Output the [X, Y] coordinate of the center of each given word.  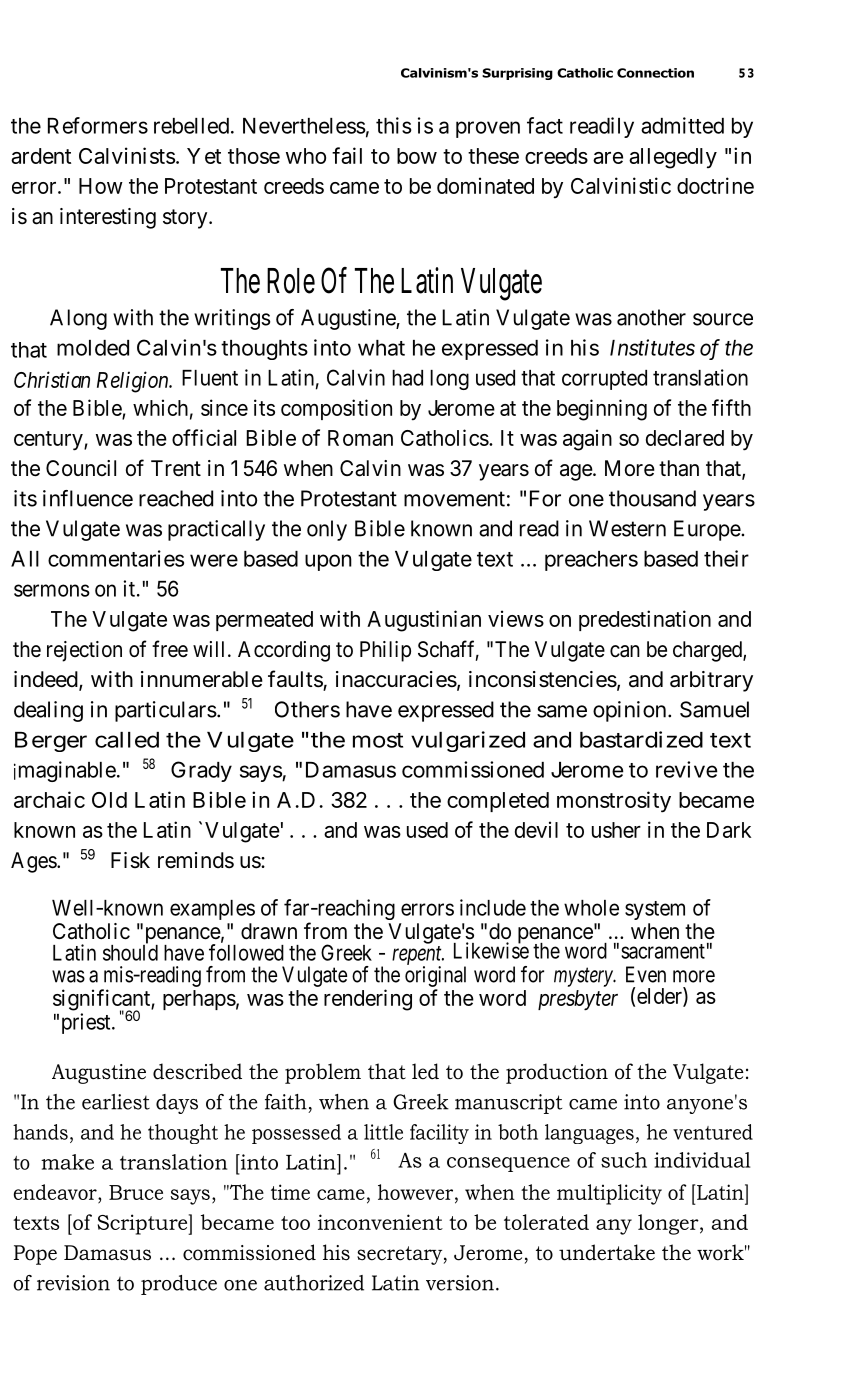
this [394, 125]
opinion [631, 711]
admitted [682, 125]
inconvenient [380, 1222]
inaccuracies [396, 679]
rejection [84, 651]
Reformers [98, 125]
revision [73, 1283]
